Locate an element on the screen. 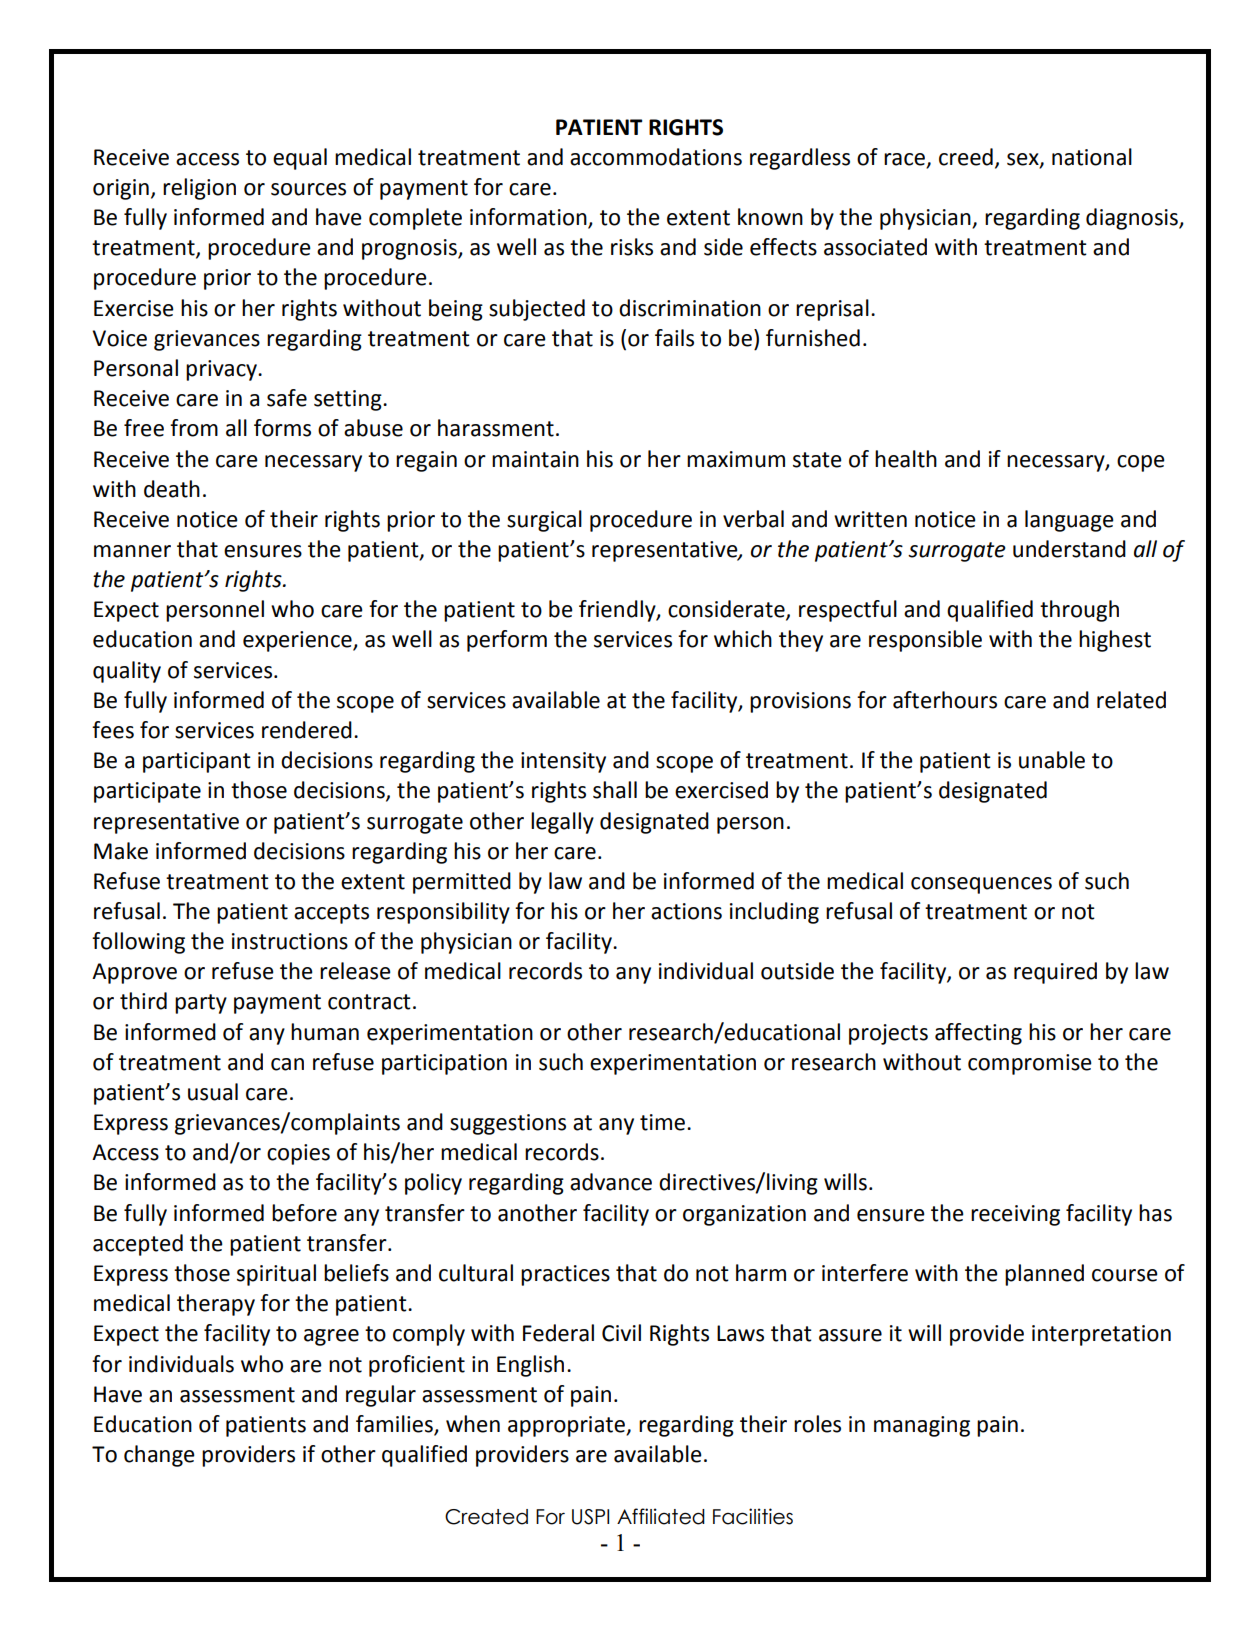 The width and height of the screenshot is (1260, 1631). can is located at coordinates (287, 1064).
